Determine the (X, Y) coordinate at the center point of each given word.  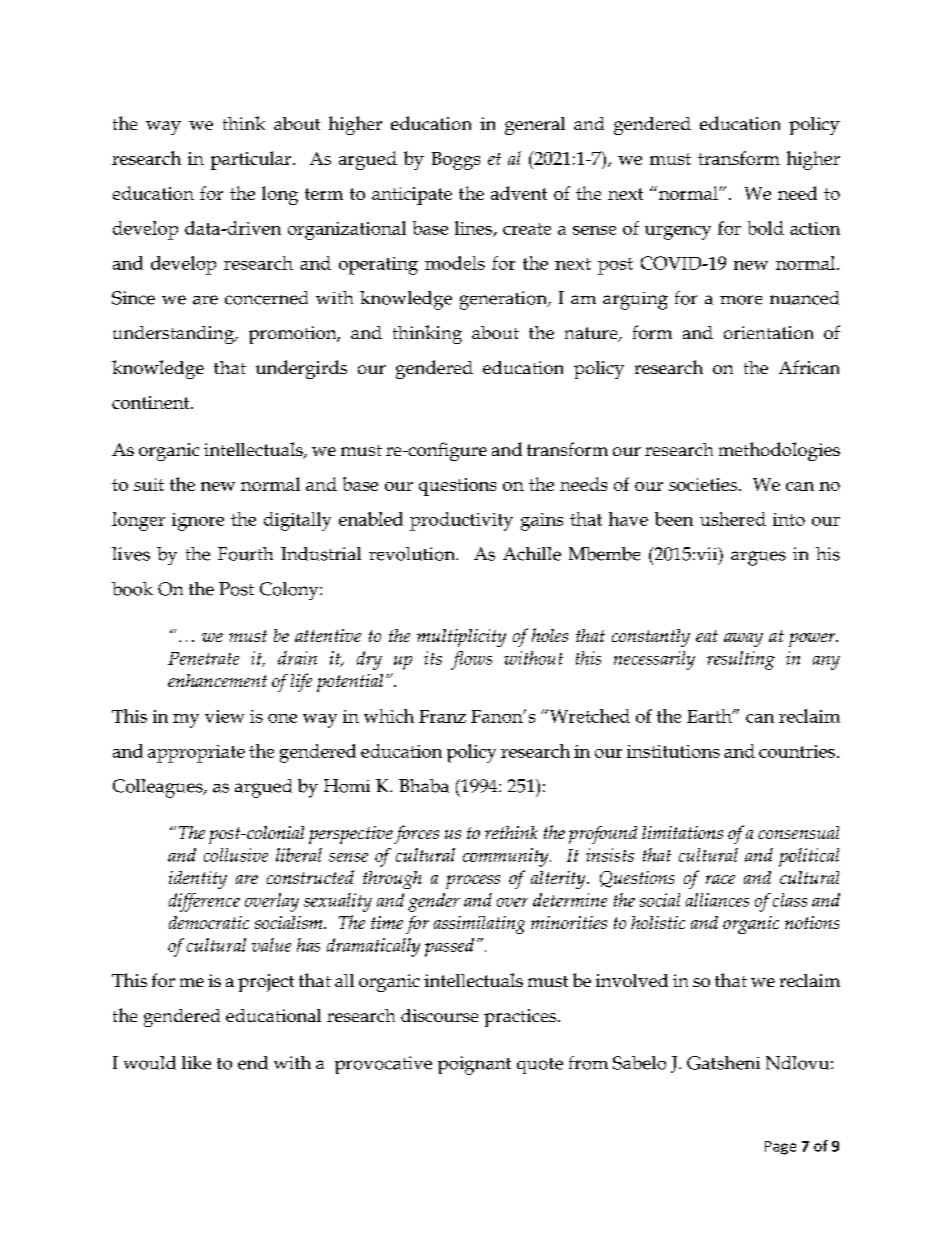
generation (505, 300)
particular (252, 160)
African (809, 367)
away (743, 640)
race (720, 879)
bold (766, 228)
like (196, 1063)
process (473, 882)
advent (519, 193)
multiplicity (461, 638)
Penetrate (203, 658)
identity (198, 880)
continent (152, 402)
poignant (474, 1065)
